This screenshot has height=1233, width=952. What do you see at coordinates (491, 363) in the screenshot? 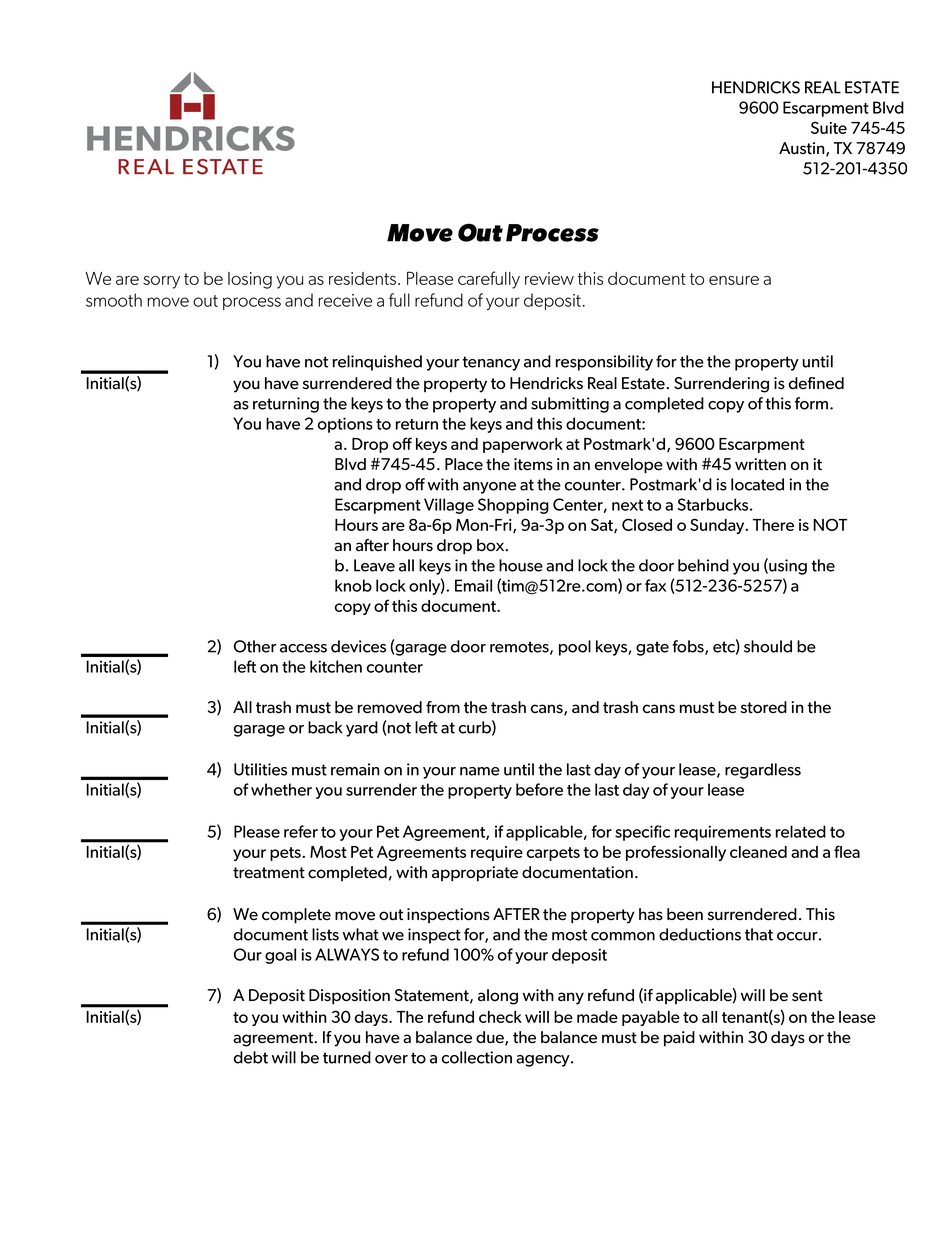
I see `tenancy` at bounding box center [491, 363].
